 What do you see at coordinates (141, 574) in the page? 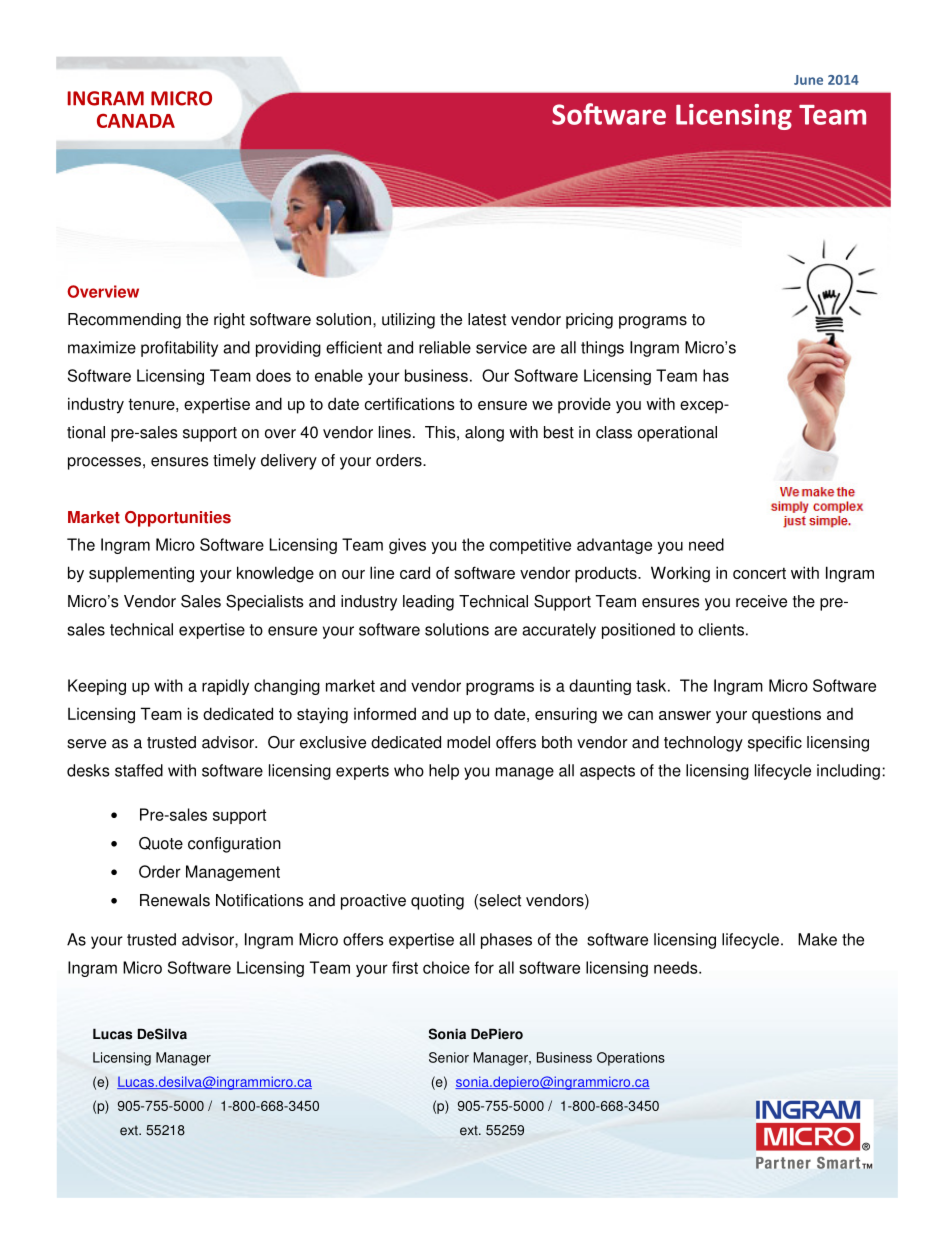
I see `supplementing` at bounding box center [141, 574].
